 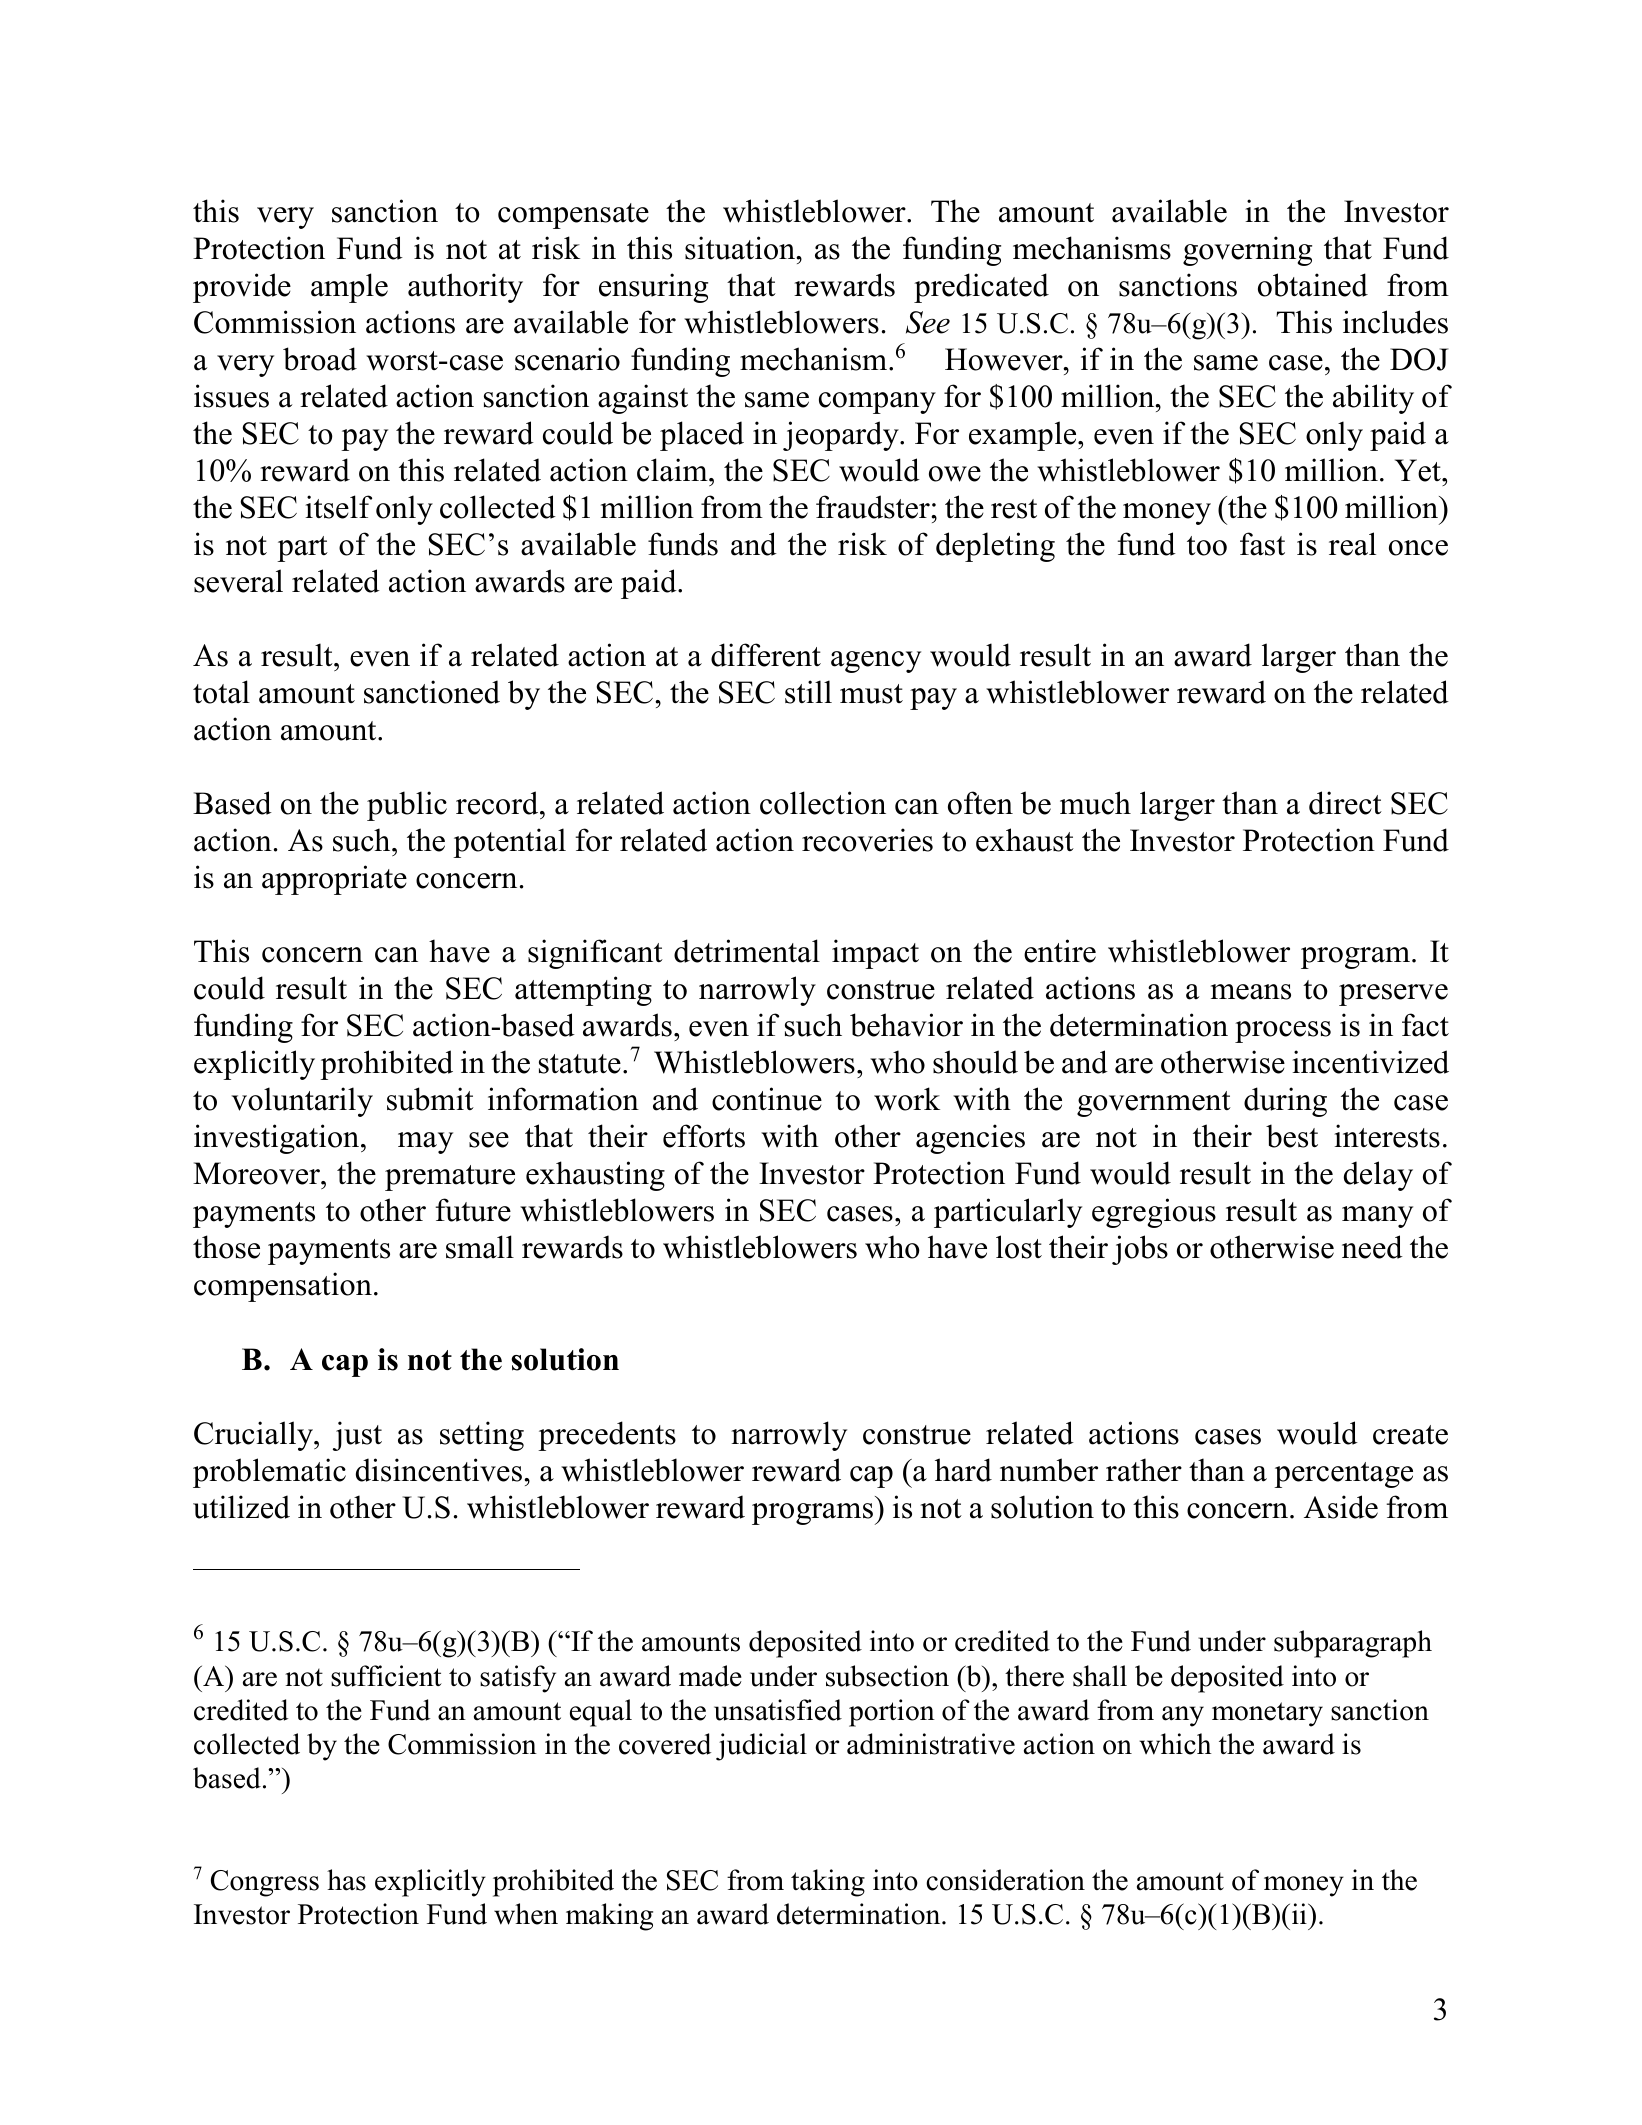 I want to click on has, so click(x=346, y=1880).
